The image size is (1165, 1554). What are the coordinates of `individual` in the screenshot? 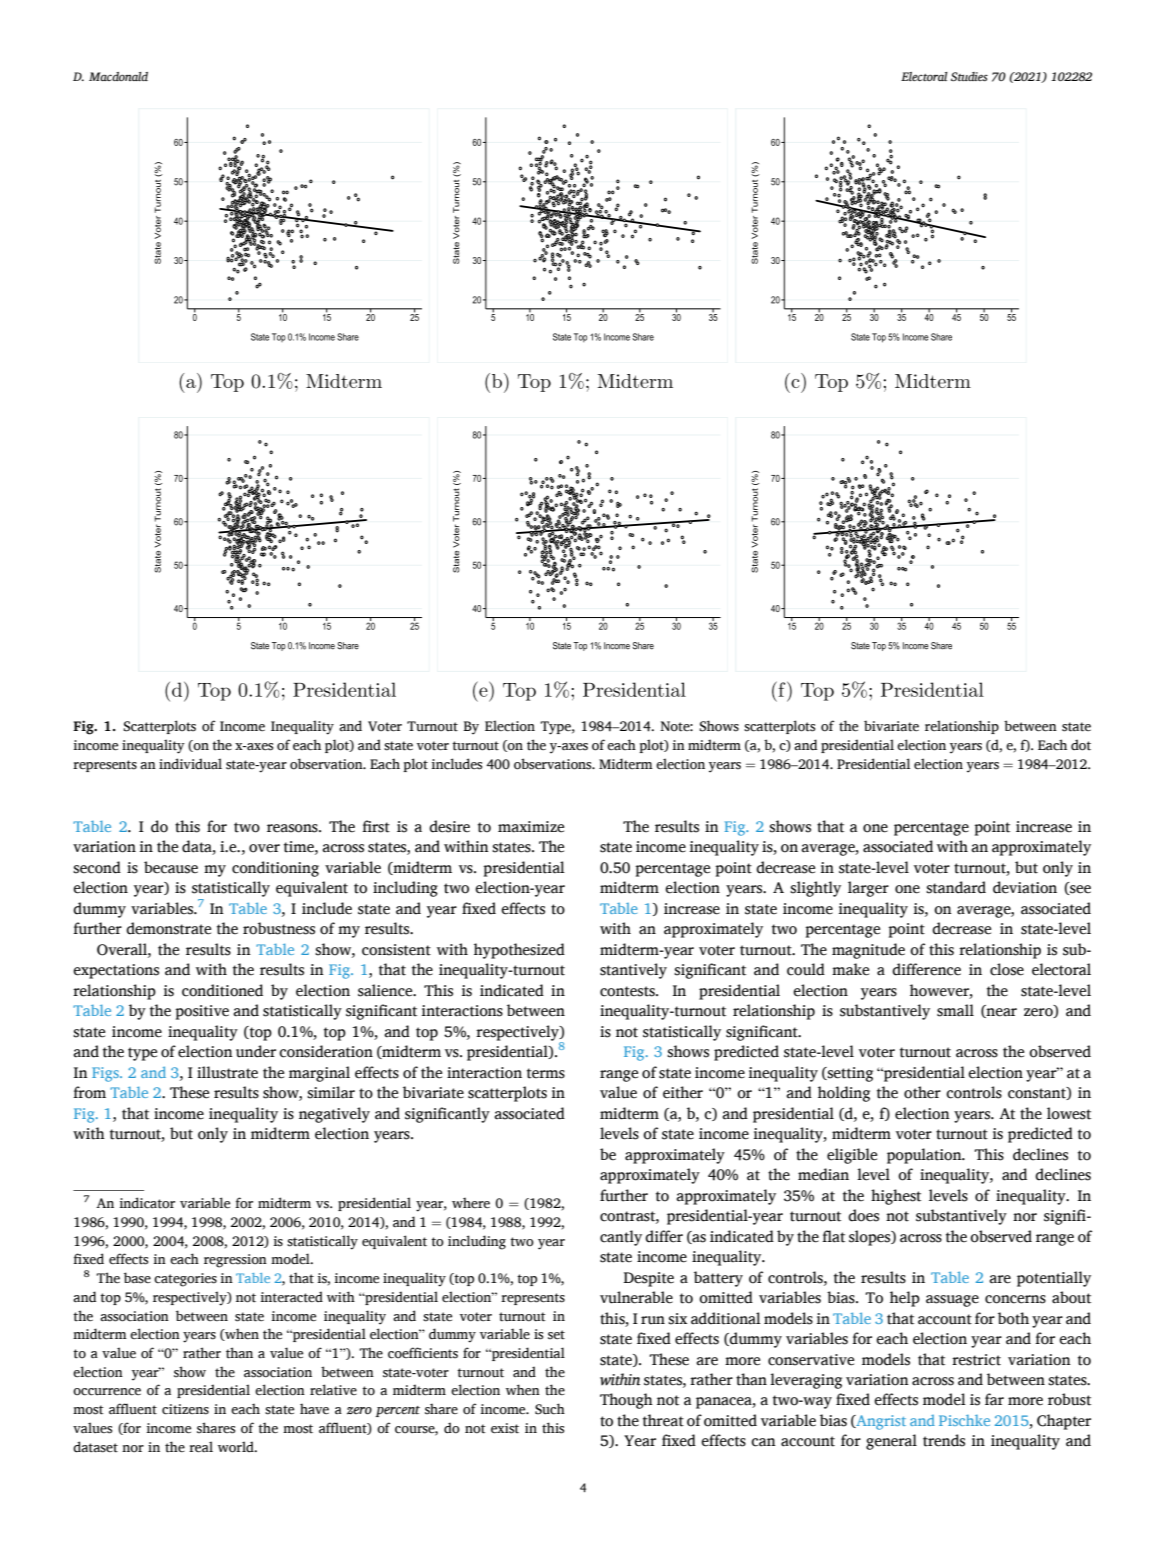 It's located at (190, 764).
